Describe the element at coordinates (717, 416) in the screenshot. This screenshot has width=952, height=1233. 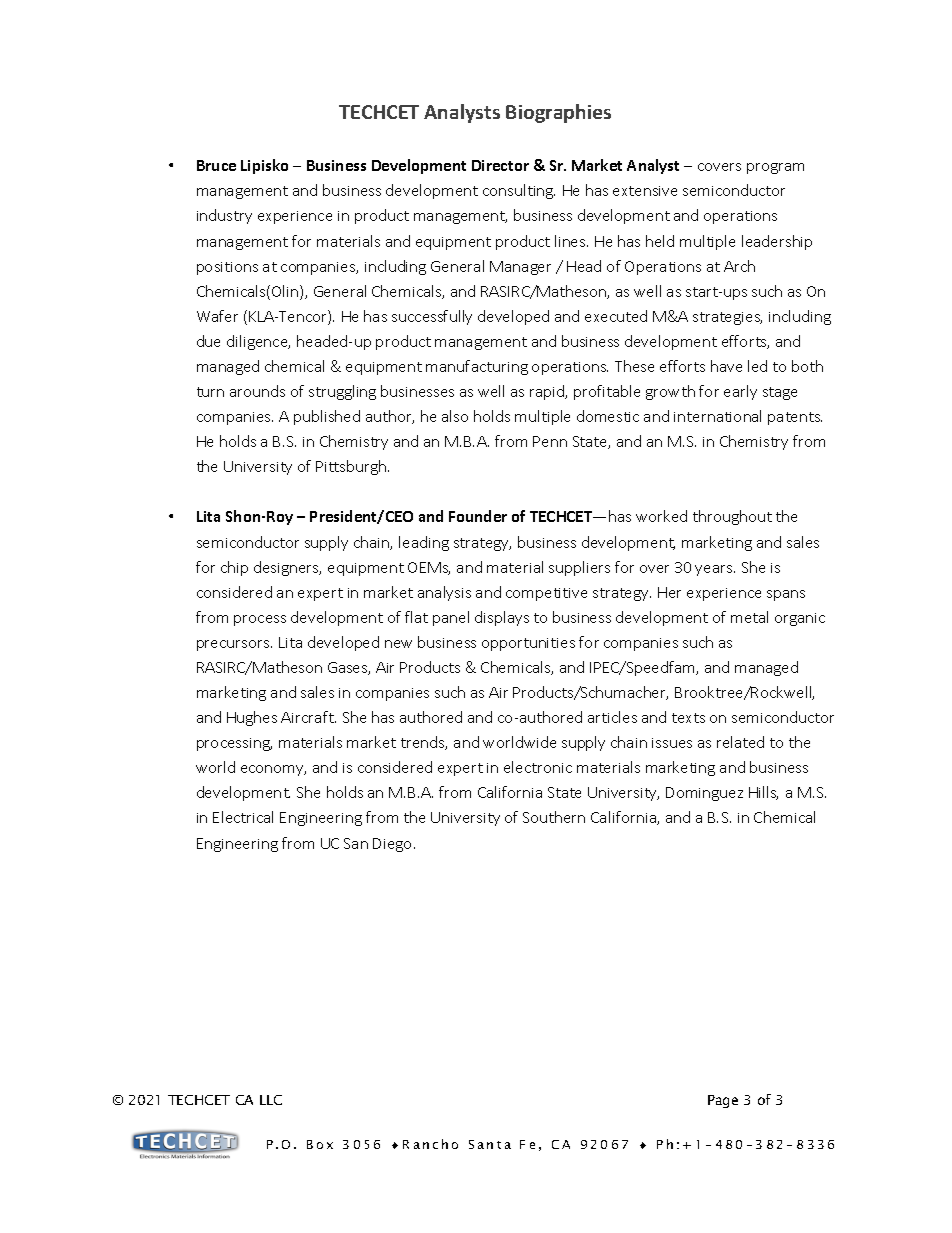
I see `international` at that location.
